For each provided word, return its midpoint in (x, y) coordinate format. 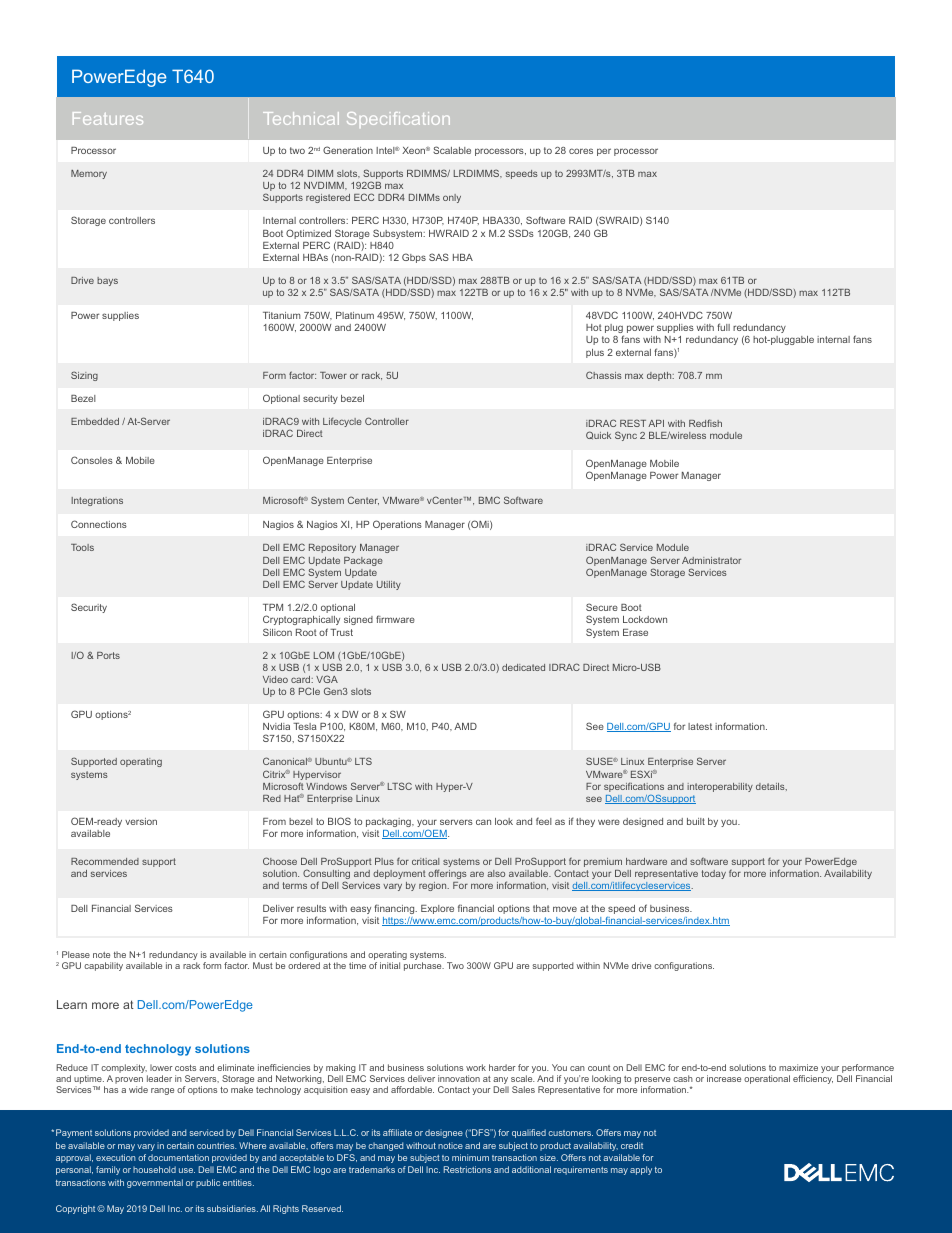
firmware (395, 619)
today (714, 874)
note (101, 955)
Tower (333, 375)
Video (275, 679)
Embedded (95, 421)
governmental (155, 1183)
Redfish (705, 423)
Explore (437, 909)
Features (108, 118)
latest (700, 726)
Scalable (452, 150)
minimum (470, 1157)
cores (581, 151)
